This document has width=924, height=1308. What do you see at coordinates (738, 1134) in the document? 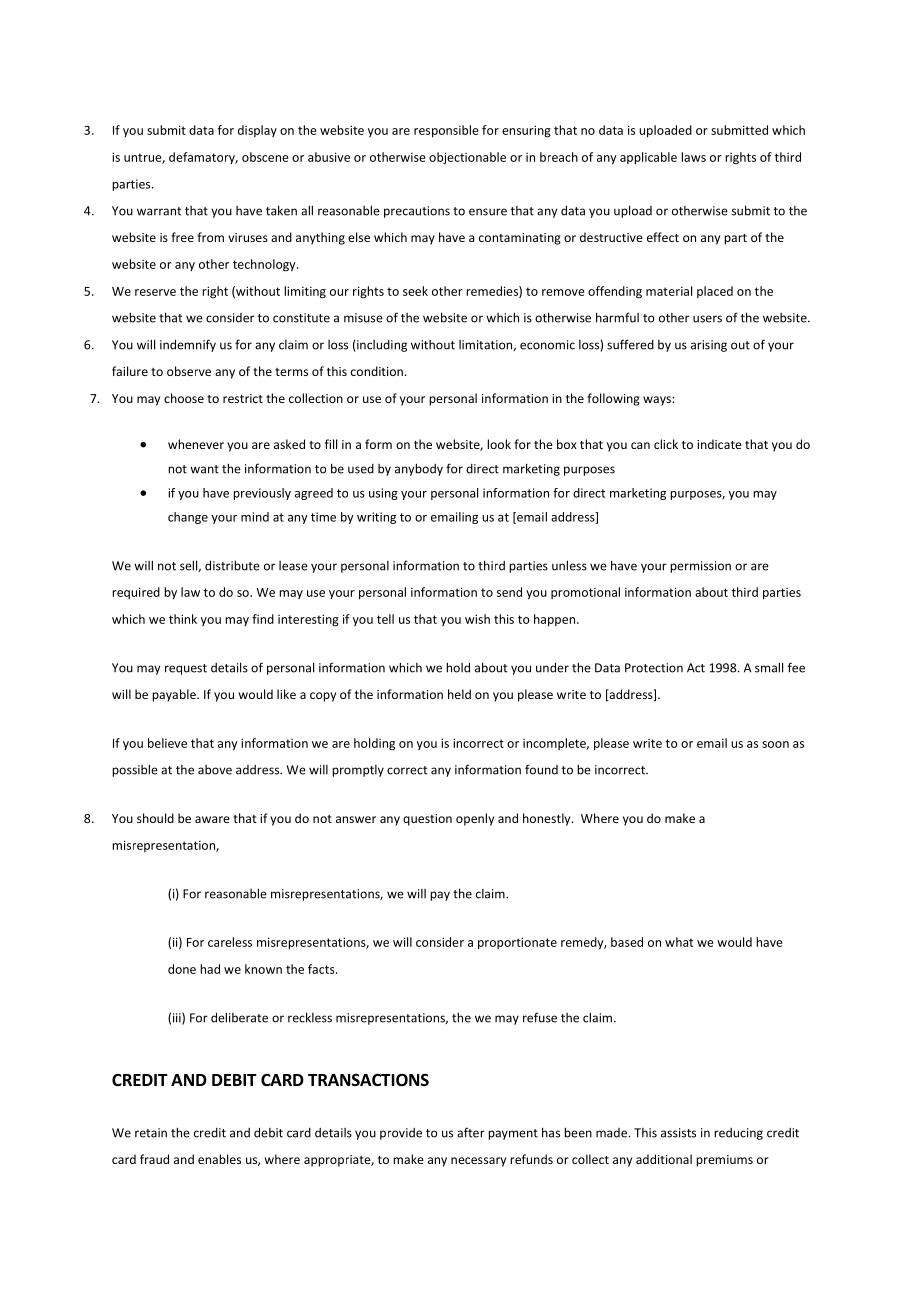
I see `reducing` at bounding box center [738, 1134].
